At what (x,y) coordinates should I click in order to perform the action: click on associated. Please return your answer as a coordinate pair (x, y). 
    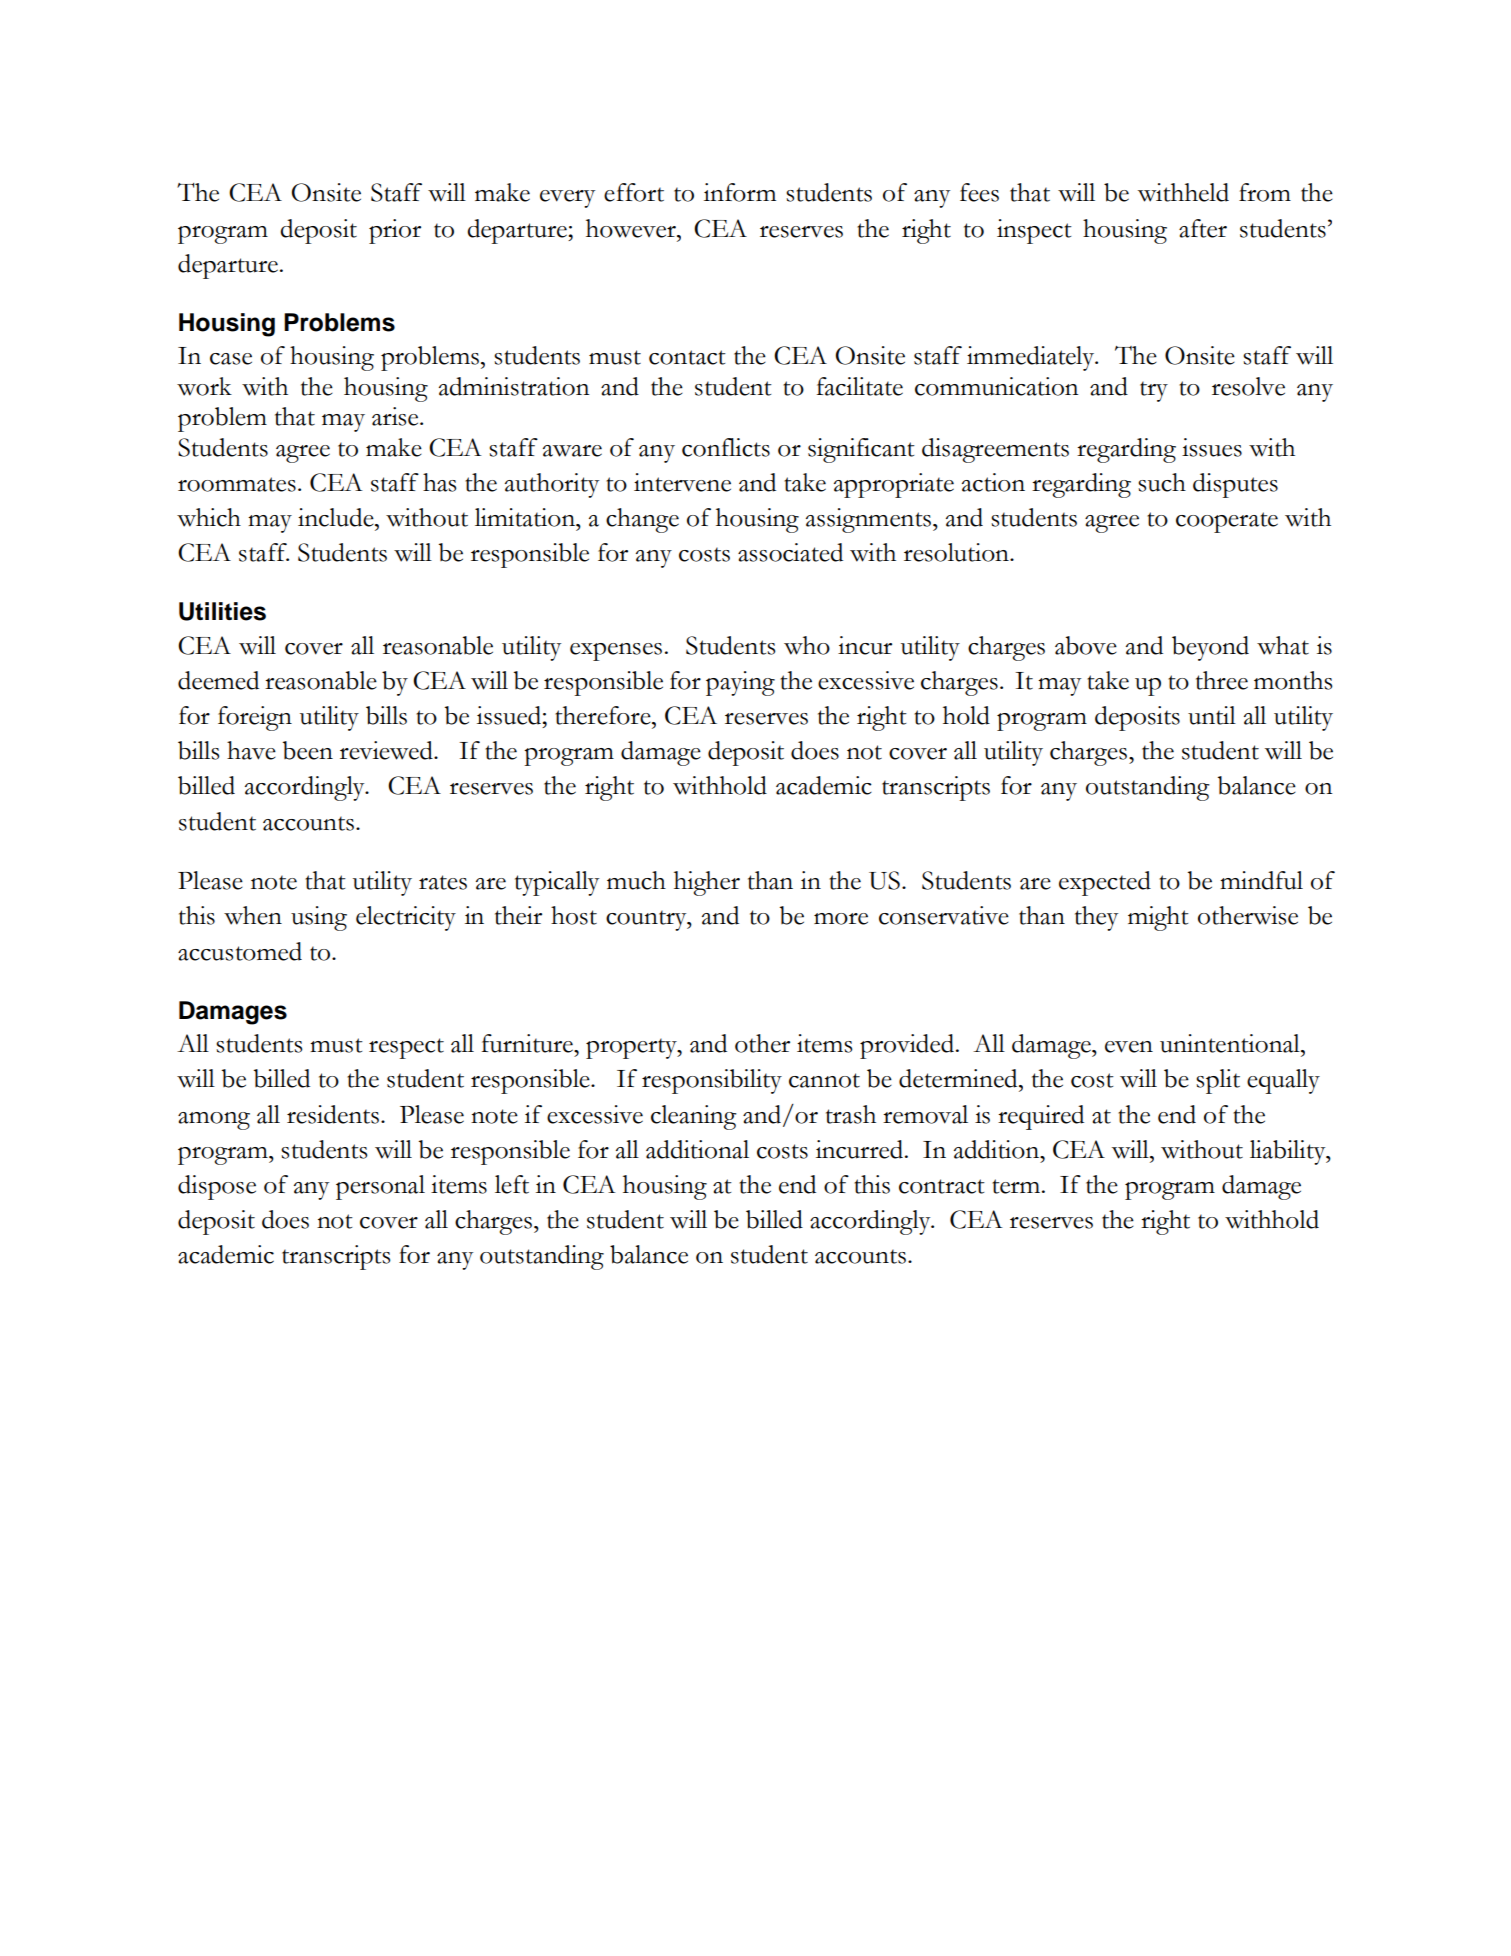
    Looking at the image, I should click on (790, 552).
